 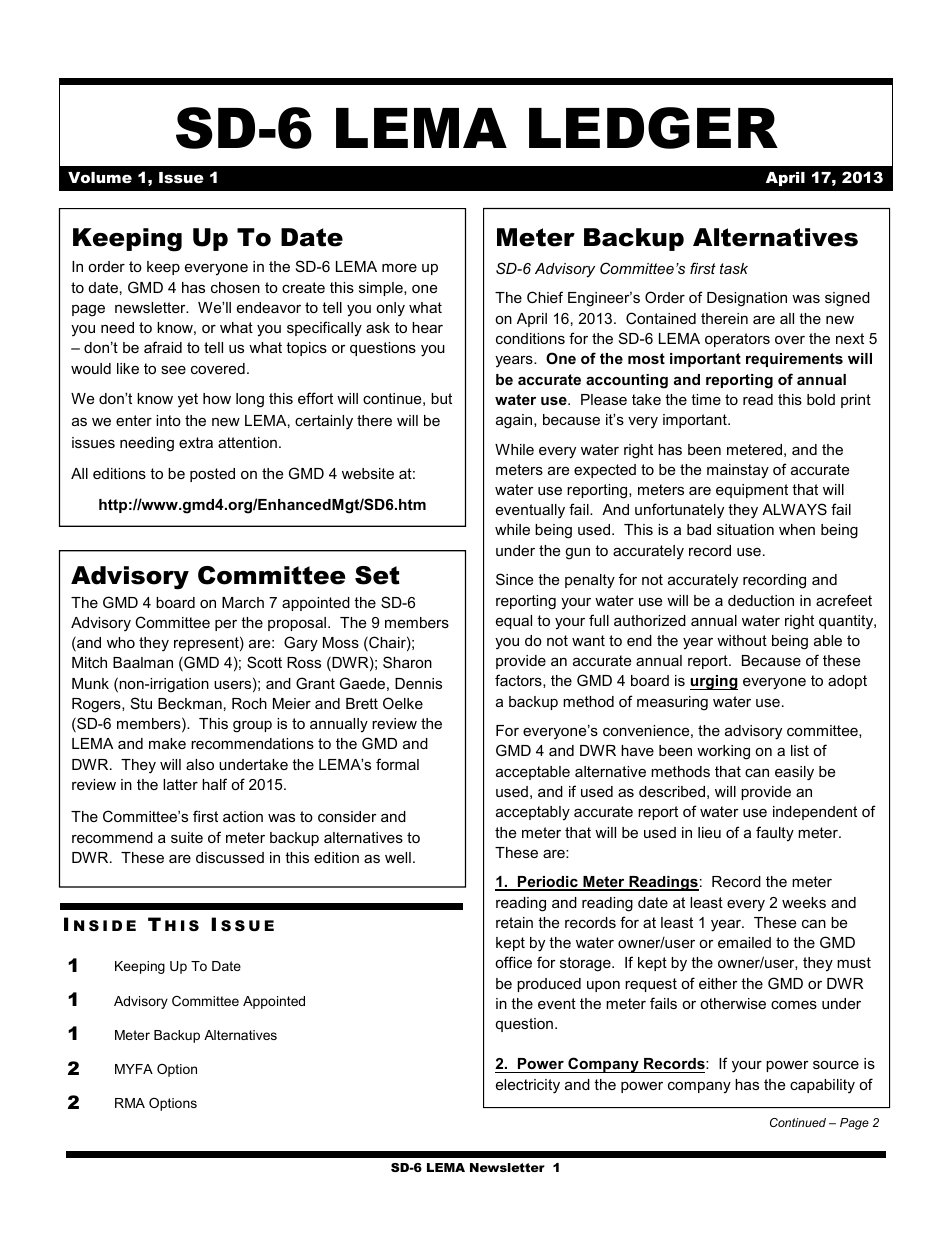 I want to click on extra, so click(x=196, y=442).
